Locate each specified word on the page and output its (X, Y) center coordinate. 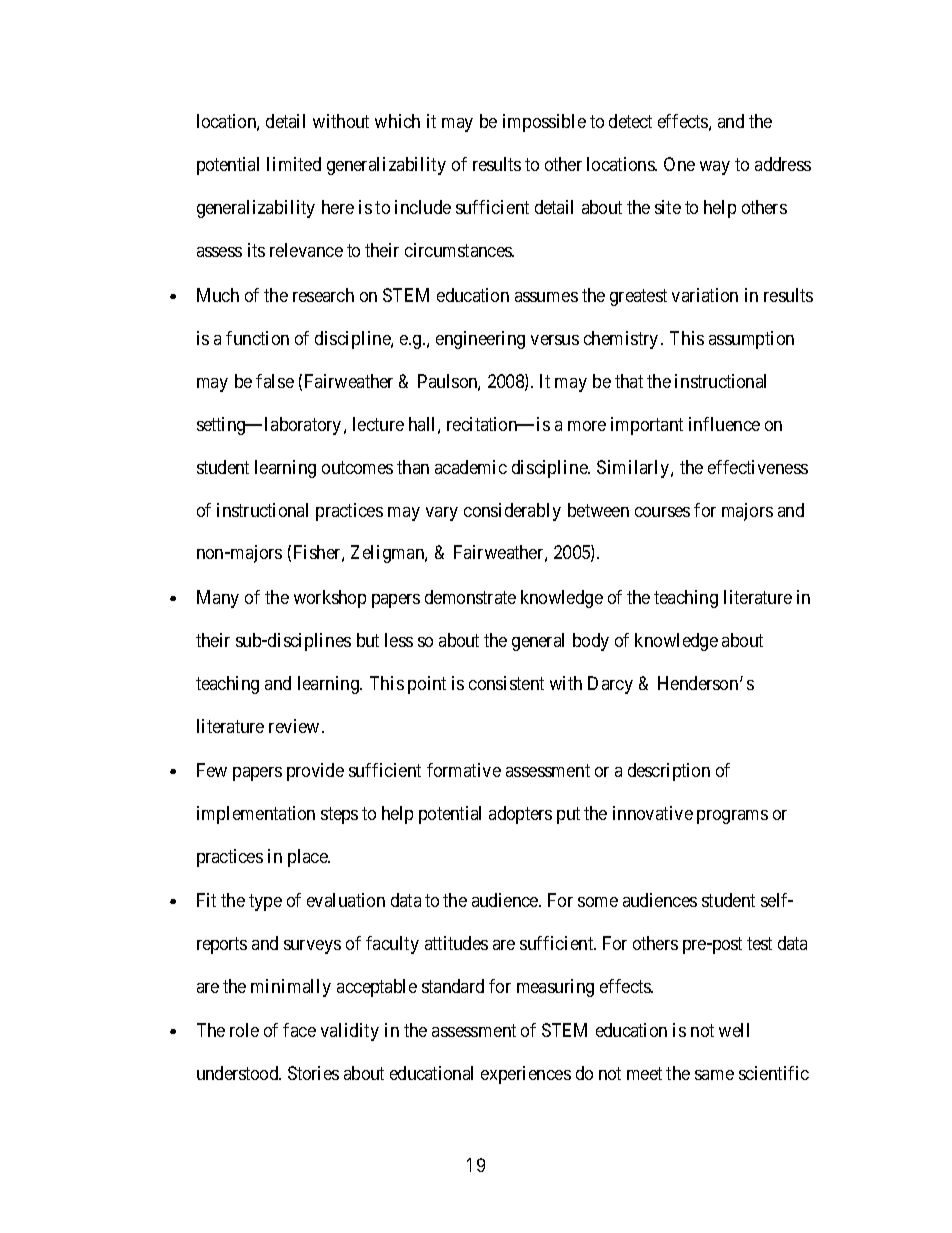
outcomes (357, 467)
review (294, 726)
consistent (506, 683)
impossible (544, 123)
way (715, 168)
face (299, 1030)
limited (294, 164)
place (309, 858)
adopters (520, 815)
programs (732, 817)
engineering (480, 340)
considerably (512, 512)
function (257, 338)
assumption (751, 340)
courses (662, 512)
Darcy (610, 685)
